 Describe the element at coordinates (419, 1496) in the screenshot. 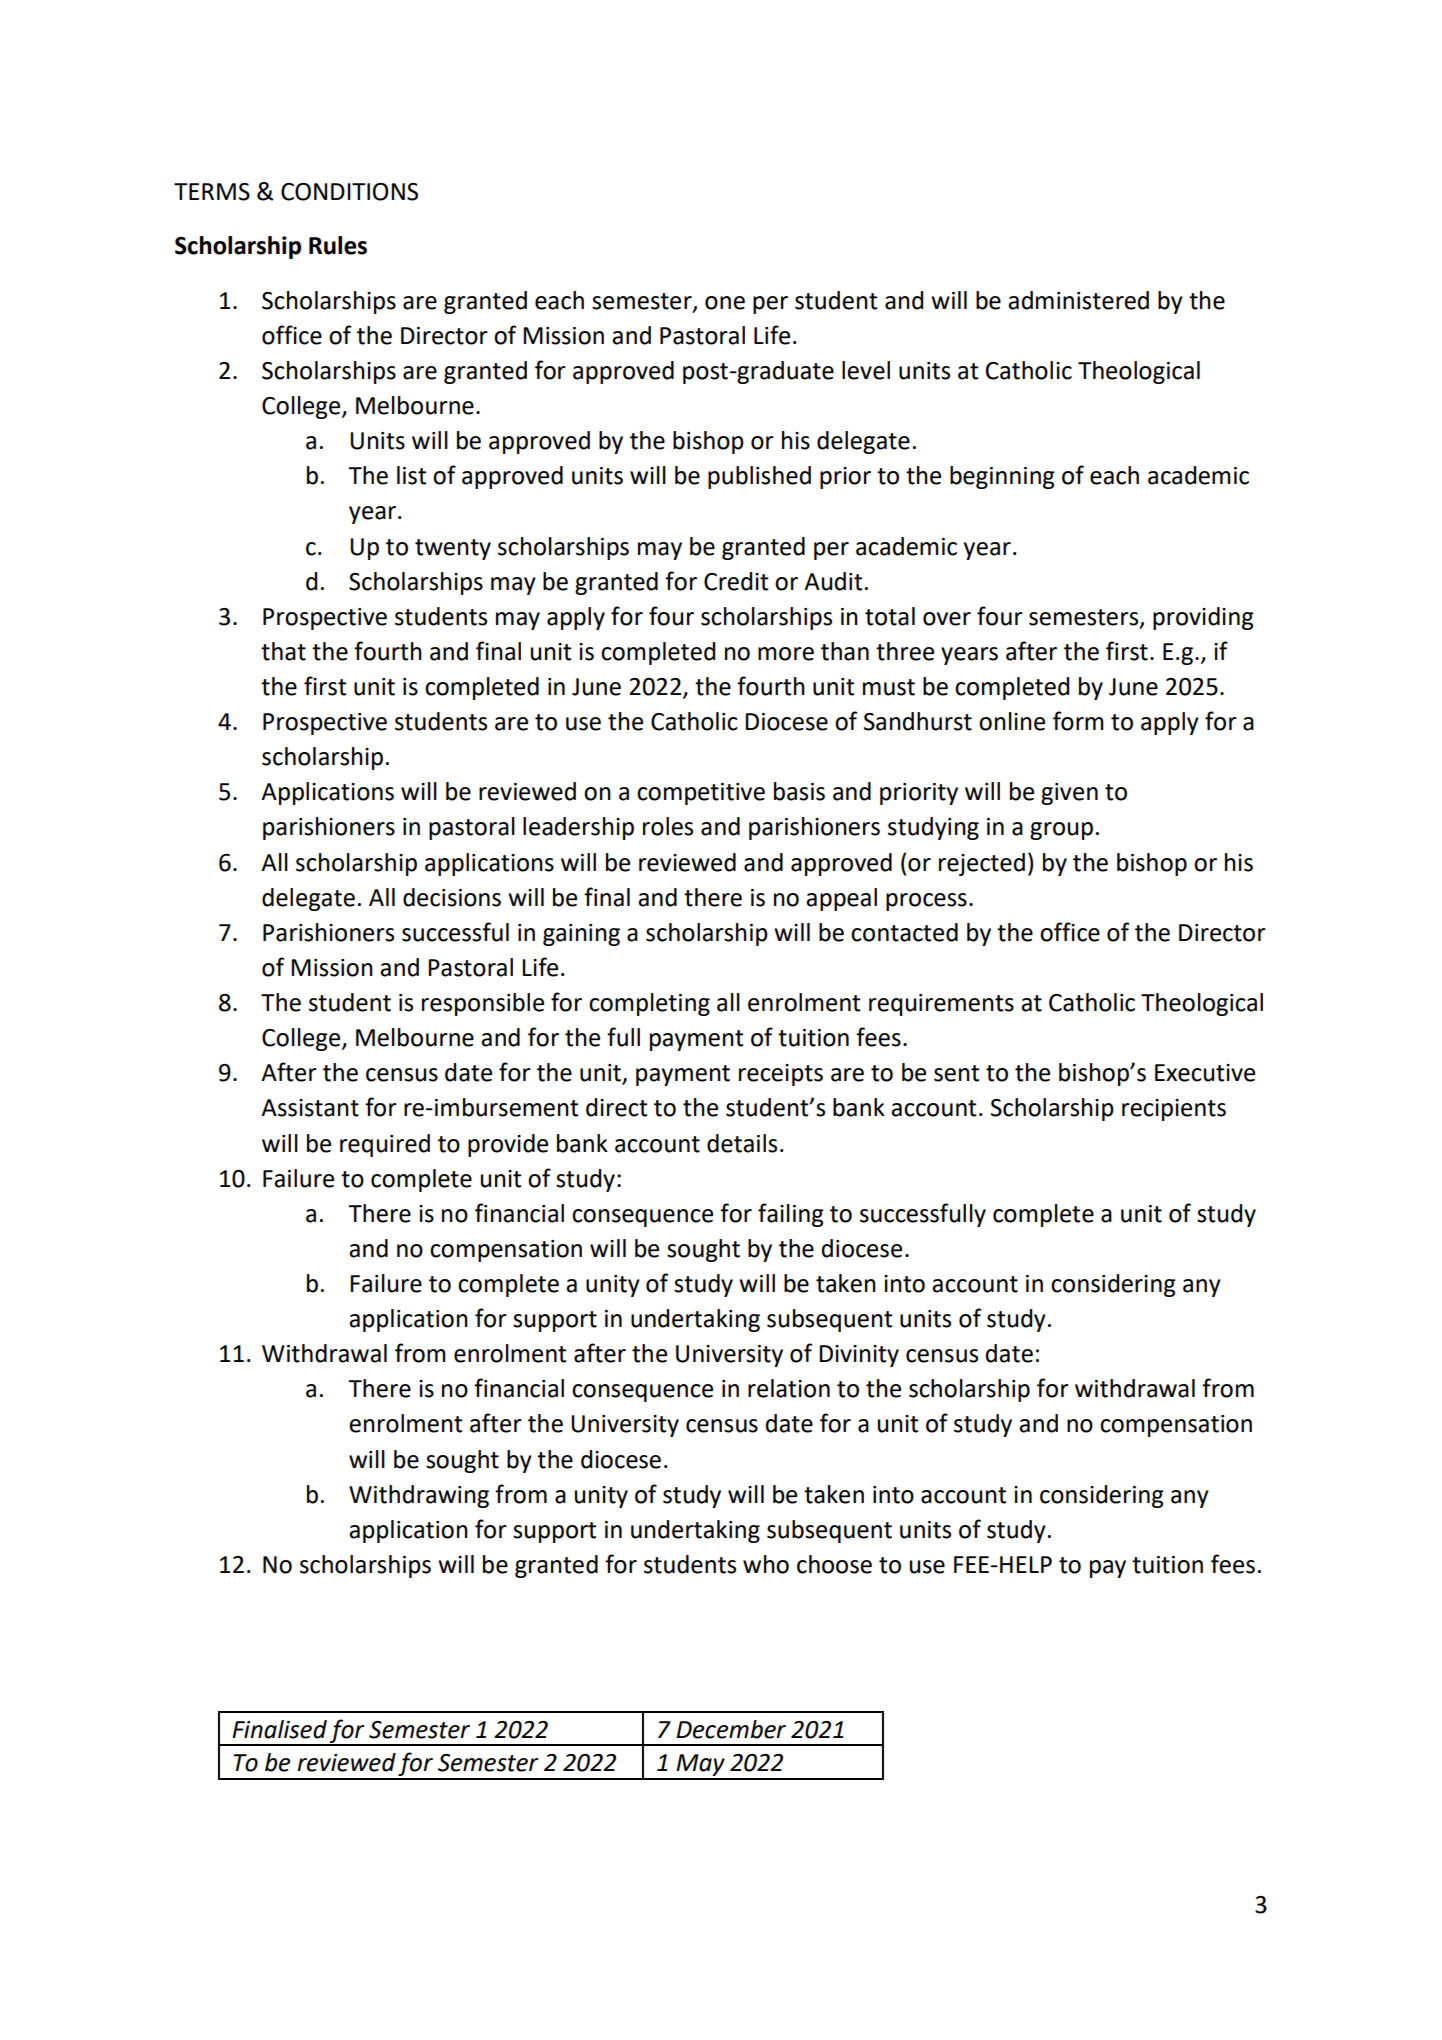

I see `Withdrawing` at that location.
